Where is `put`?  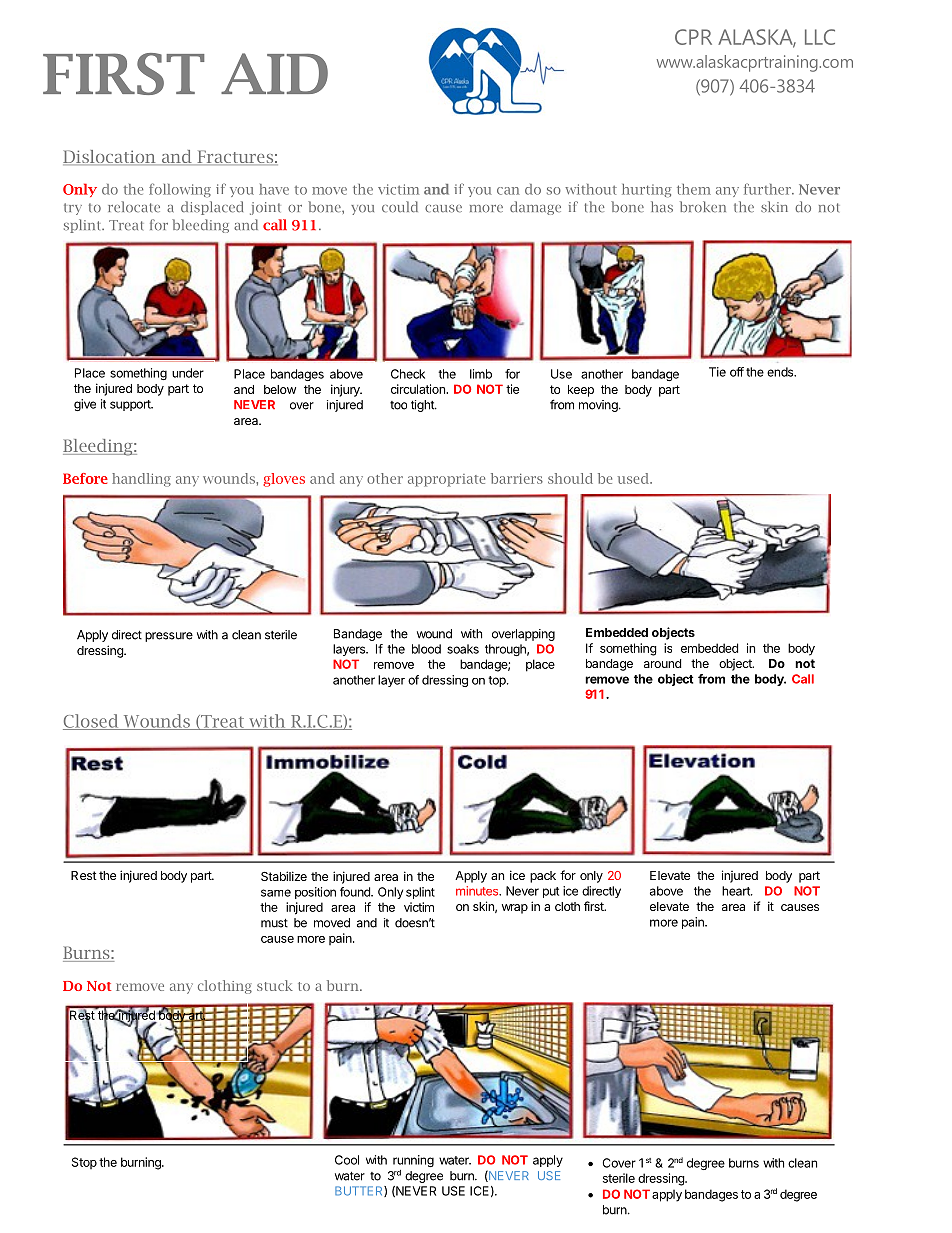
put is located at coordinates (551, 892).
